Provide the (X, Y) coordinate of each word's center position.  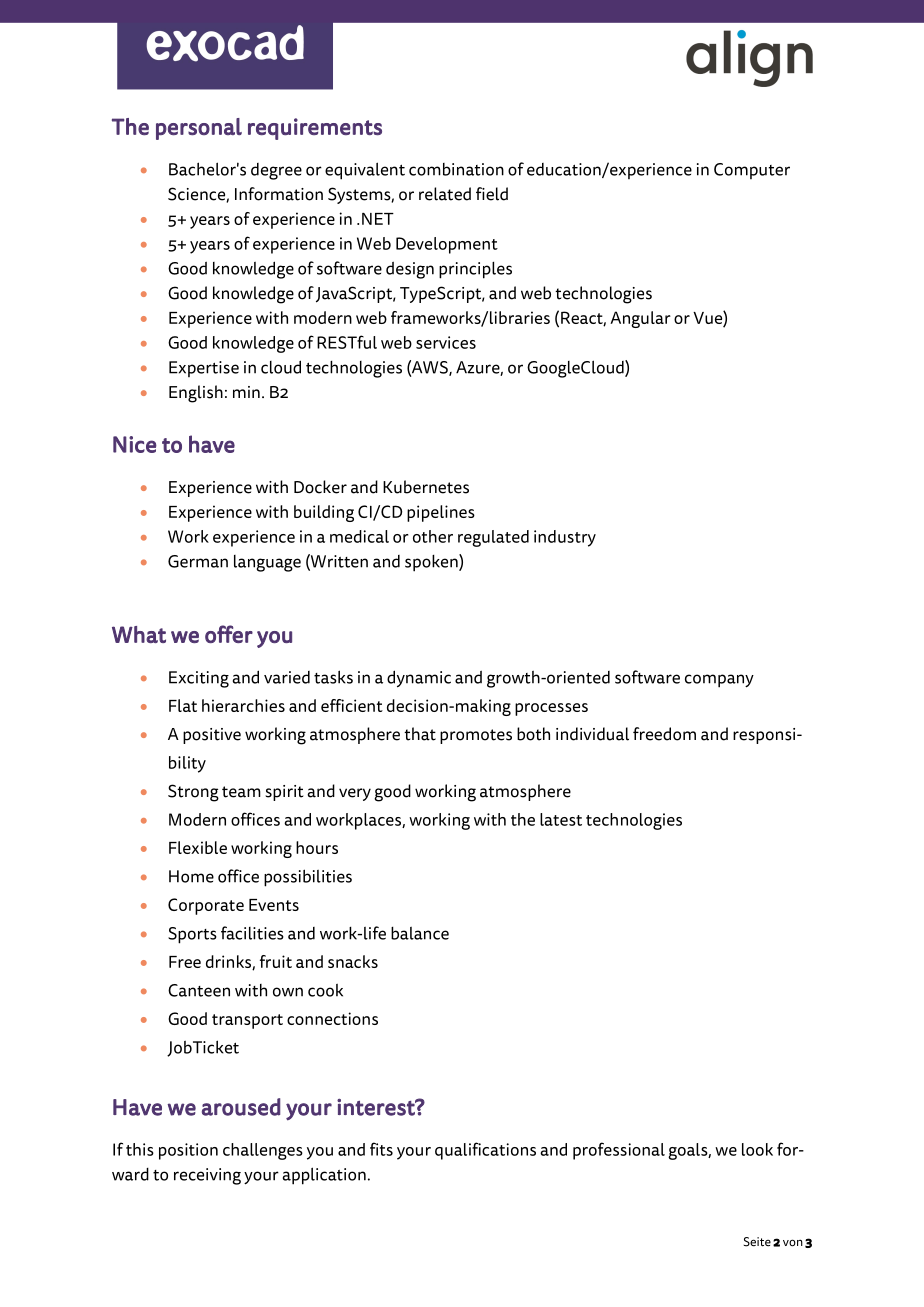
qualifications (485, 1151)
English (196, 394)
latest (561, 819)
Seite (757, 1242)
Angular (640, 319)
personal (199, 129)
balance (420, 933)
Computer (752, 171)
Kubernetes (426, 487)
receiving (207, 1176)
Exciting (199, 679)
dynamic (419, 678)
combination (456, 169)
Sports (192, 935)
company (719, 681)
